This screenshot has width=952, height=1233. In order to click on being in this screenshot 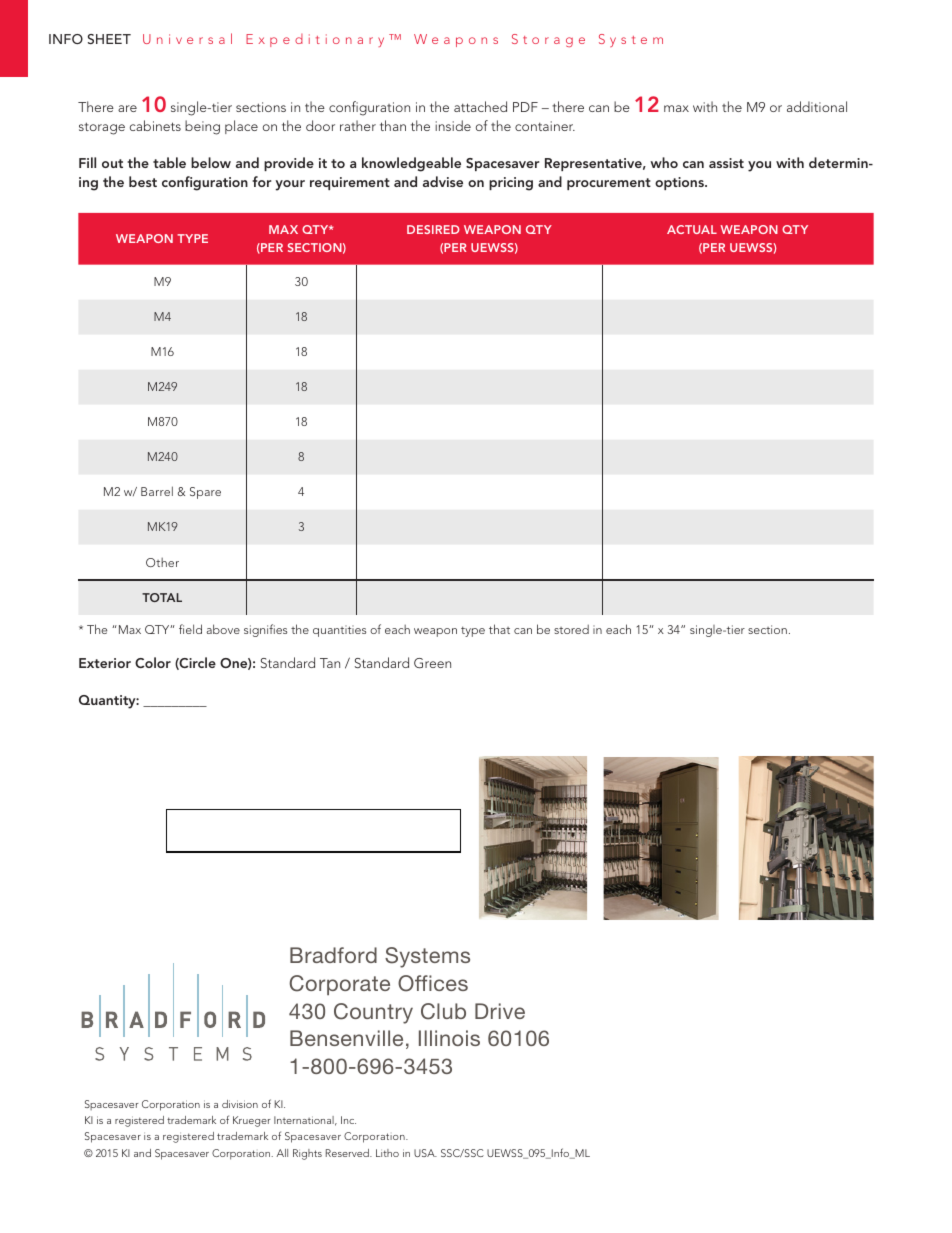, I will do `click(202, 127)`.
